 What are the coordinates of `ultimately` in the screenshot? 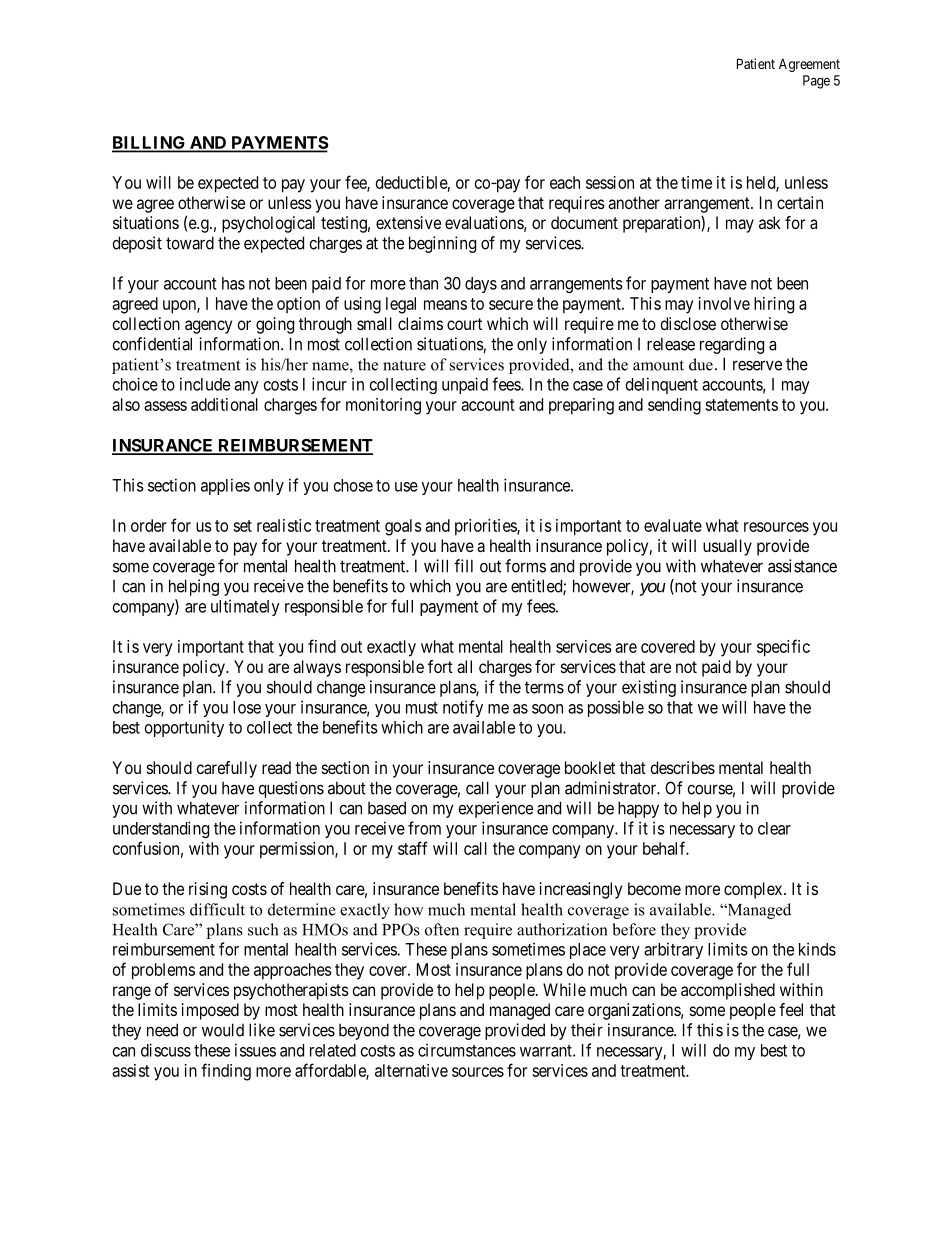 It's located at (245, 607).
